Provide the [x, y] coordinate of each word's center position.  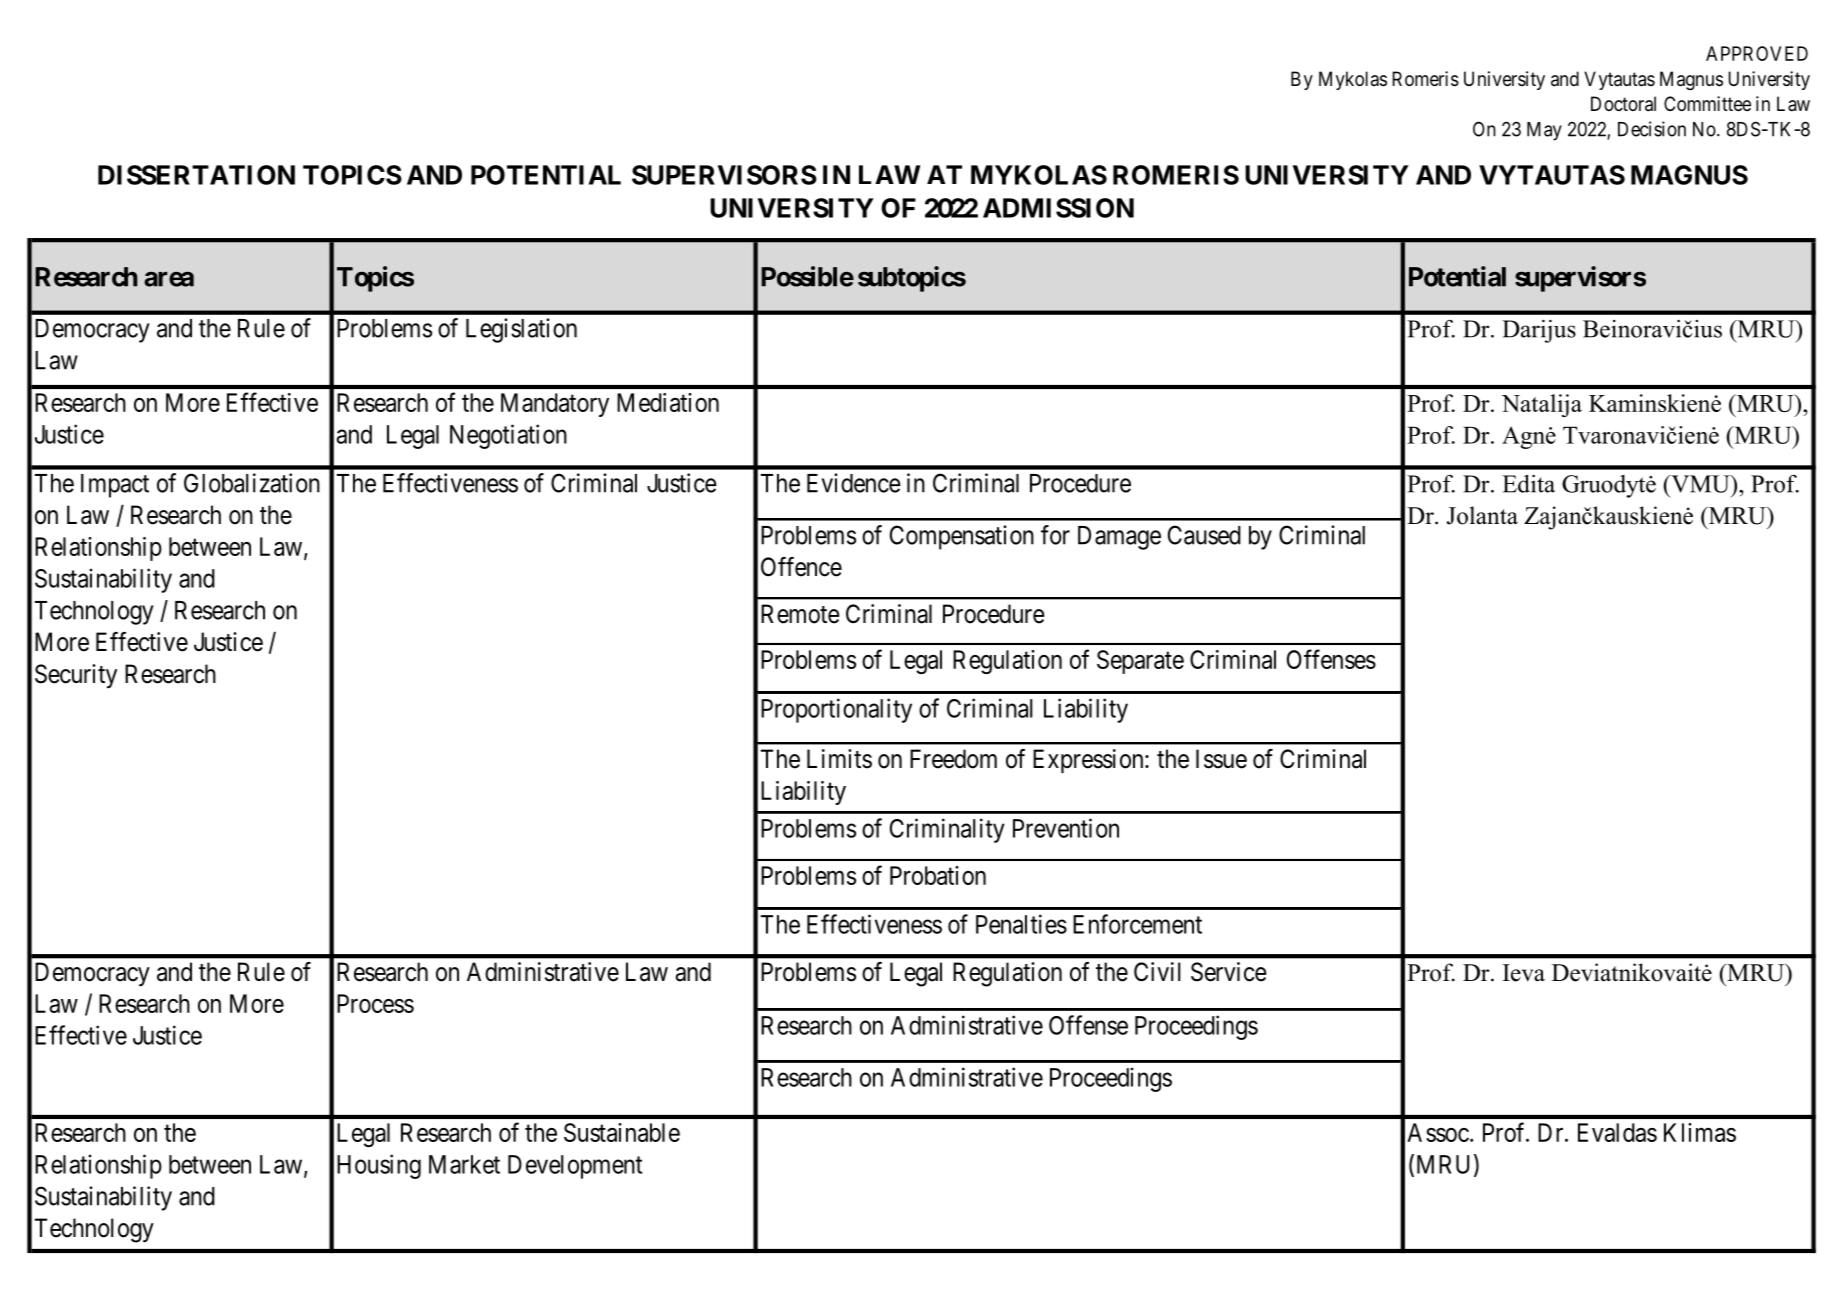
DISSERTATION [196, 175]
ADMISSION [1058, 208]
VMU [1700, 484]
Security [76, 676]
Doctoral [1623, 104]
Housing [379, 1166]
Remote [800, 614]
